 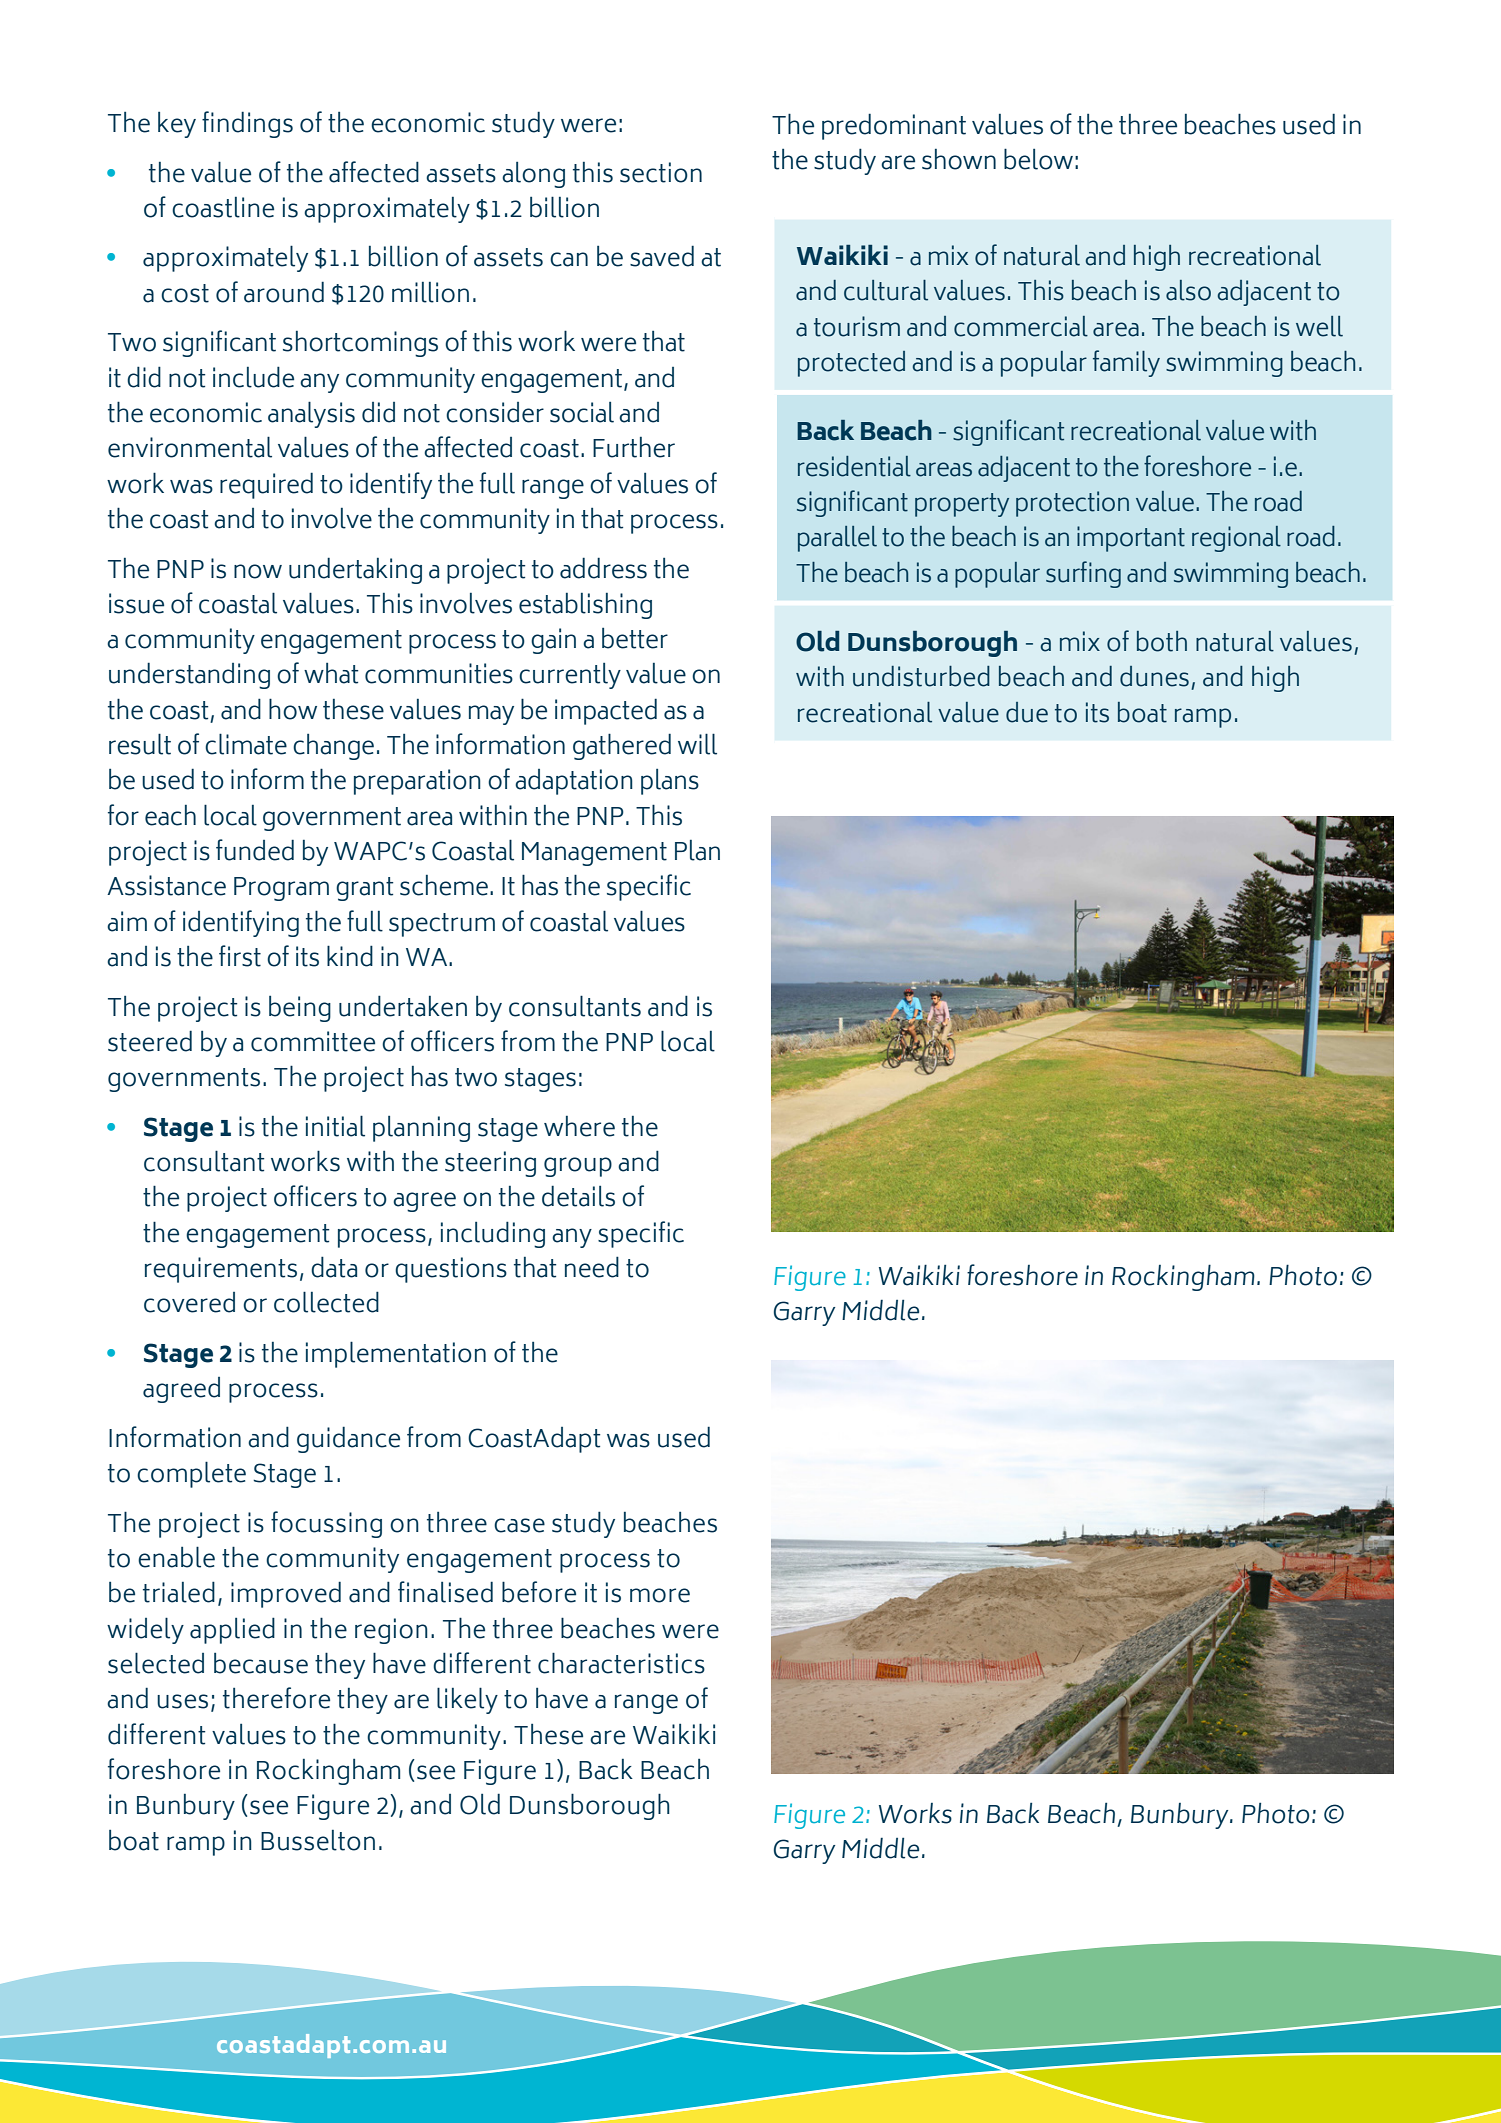 I want to click on due, so click(x=1027, y=712).
